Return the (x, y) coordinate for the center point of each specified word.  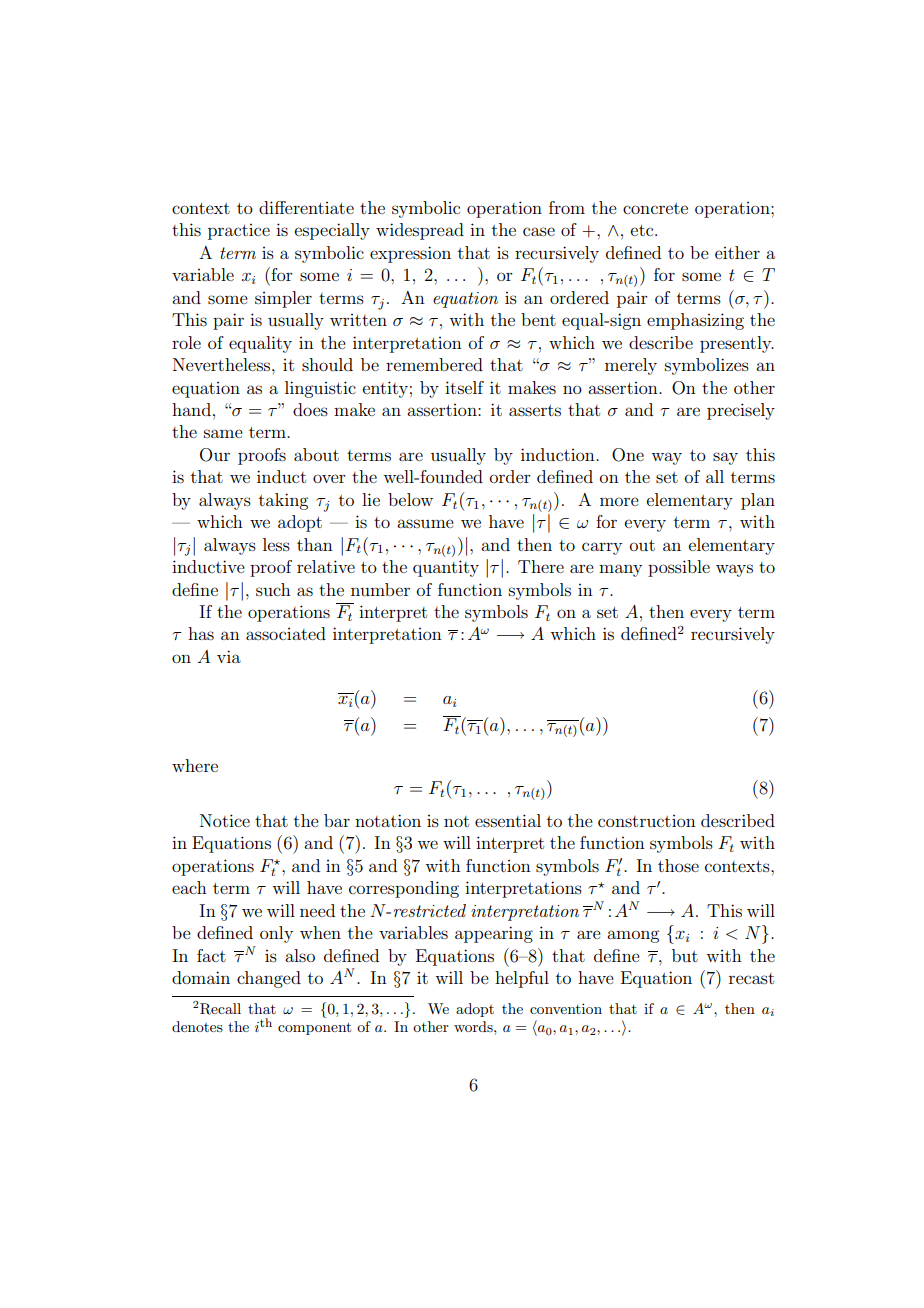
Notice (225, 820)
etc (643, 230)
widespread (420, 231)
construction (647, 821)
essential (508, 820)
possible (679, 568)
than (315, 544)
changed (269, 979)
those (678, 865)
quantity (446, 568)
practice (239, 232)
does (310, 409)
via (229, 656)
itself (464, 387)
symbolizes (707, 366)
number (380, 589)
